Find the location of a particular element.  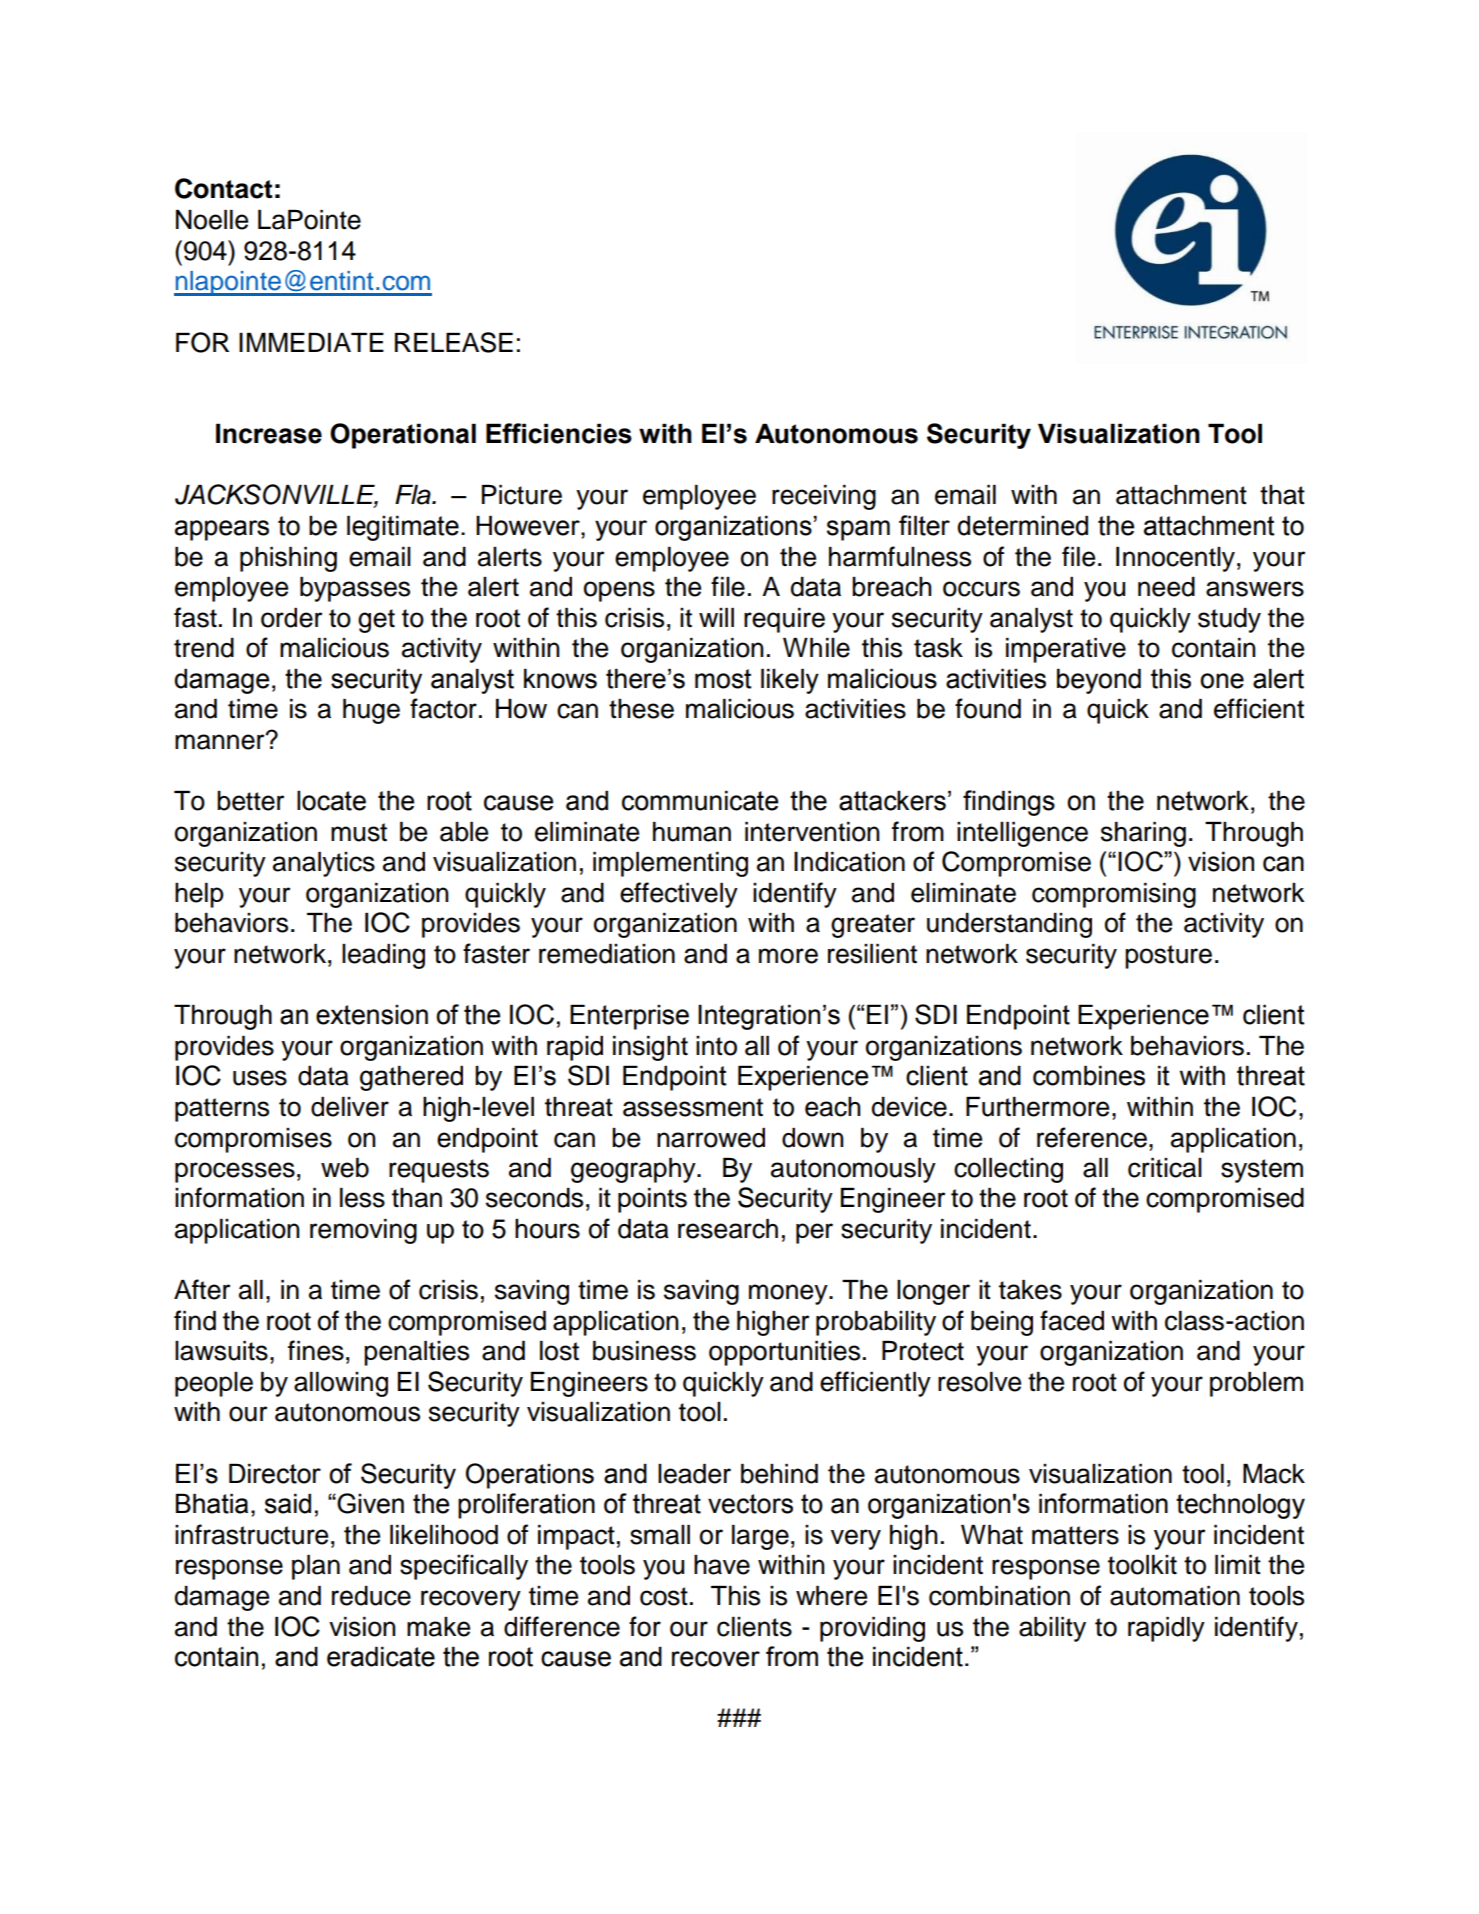

reduce is located at coordinates (371, 1596).
